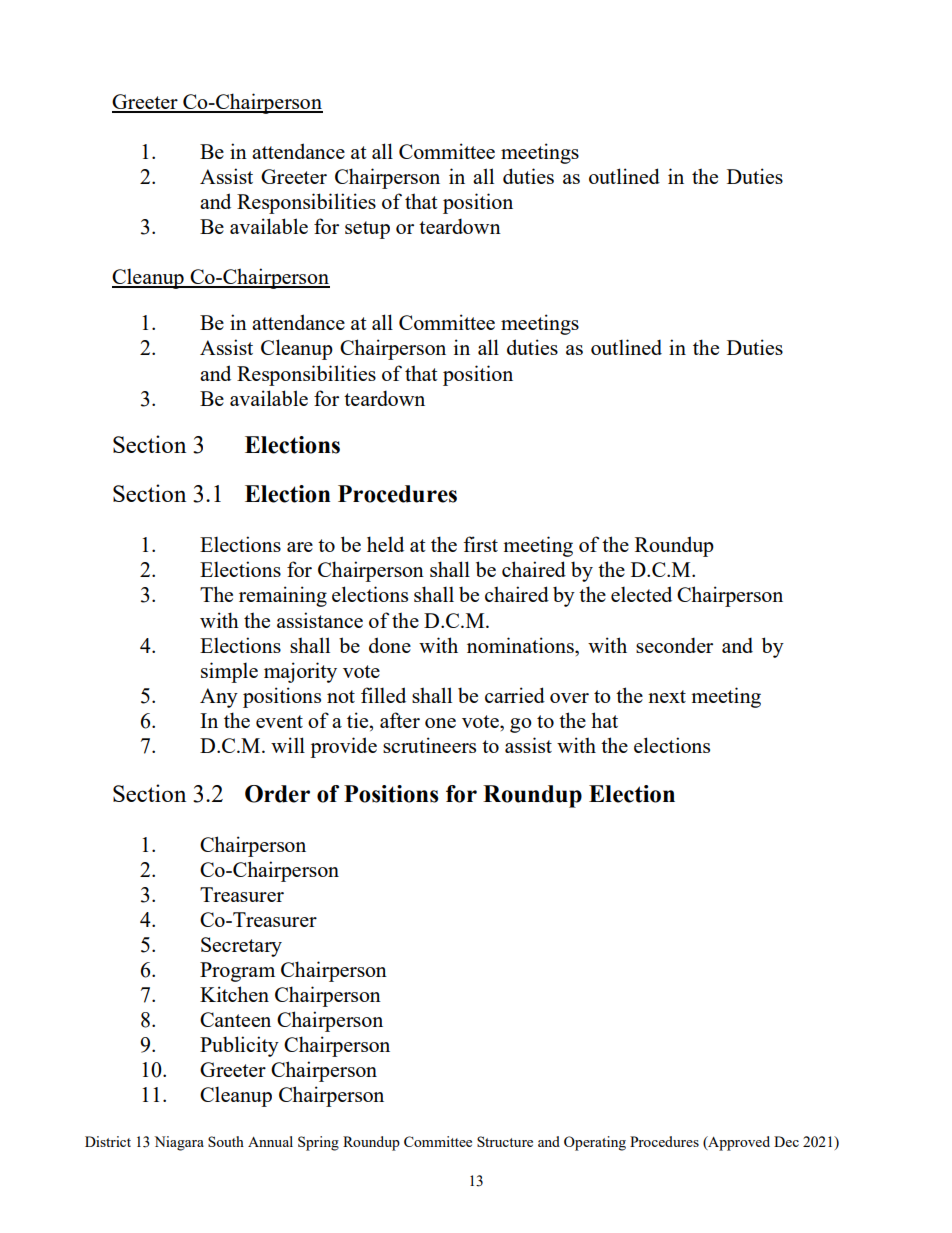  Describe the element at coordinates (641, 594) in the image. I see `elected` at that location.
